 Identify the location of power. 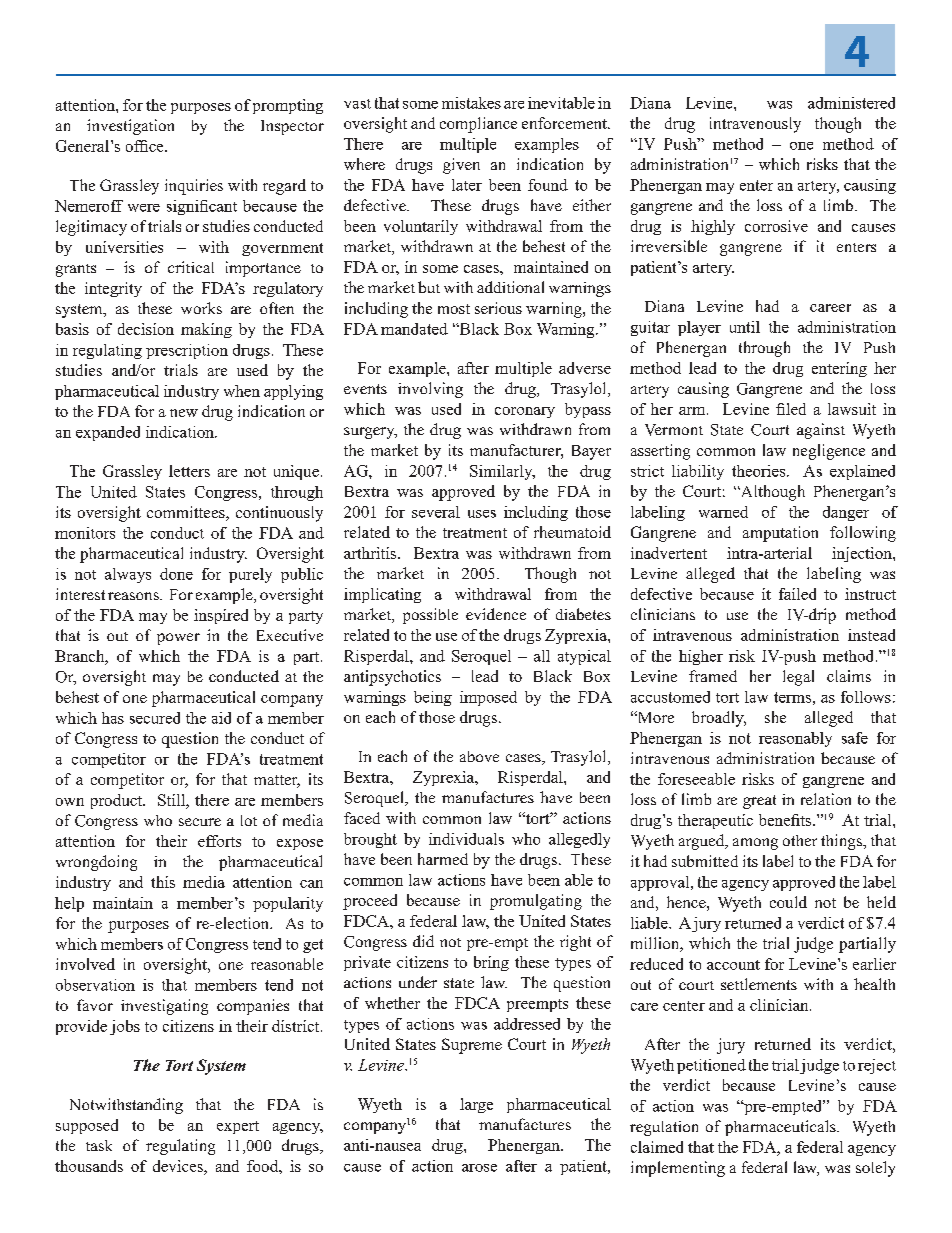
(178, 639).
